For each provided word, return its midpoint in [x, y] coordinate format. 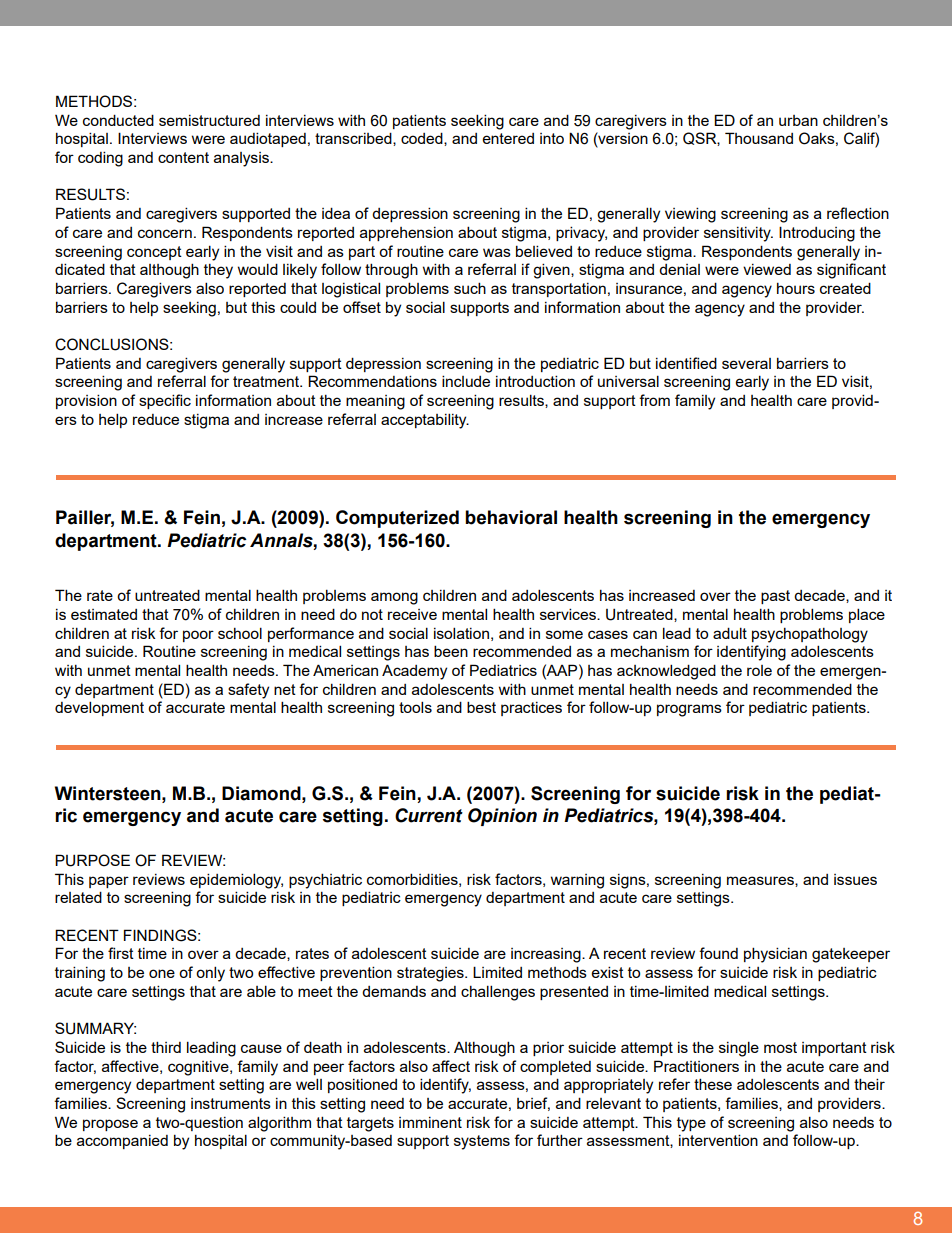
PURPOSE [92, 860]
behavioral [511, 517]
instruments [231, 1103]
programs [689, 710]
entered [508, 138]
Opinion [502, 817]
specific [165, 401]
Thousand [759, 138]
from [654, 400]
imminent [430, 1122]
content [183, 157]
